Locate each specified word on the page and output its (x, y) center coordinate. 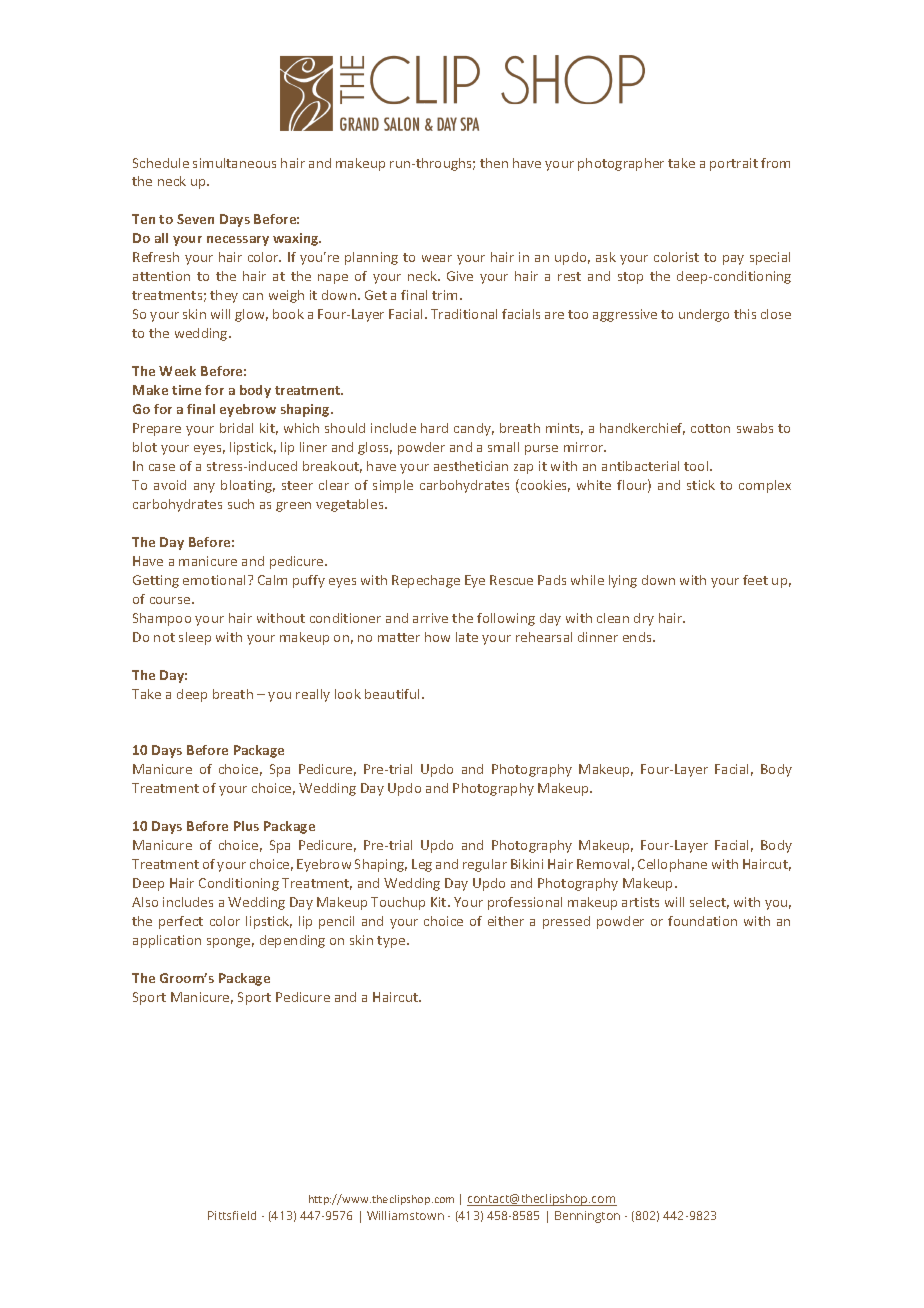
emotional (216, 580)
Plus (246, 826)
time (186, 390)
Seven (195, 219)
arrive (430, 618)
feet (755, 580)
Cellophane (672, 865)
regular (485, 865)
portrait (734, 164)
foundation (702, 921)
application (167, 941)
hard (434, 428)
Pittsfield (232, 1215)
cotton (710, 428)
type (392, 942)
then (494, 163)
